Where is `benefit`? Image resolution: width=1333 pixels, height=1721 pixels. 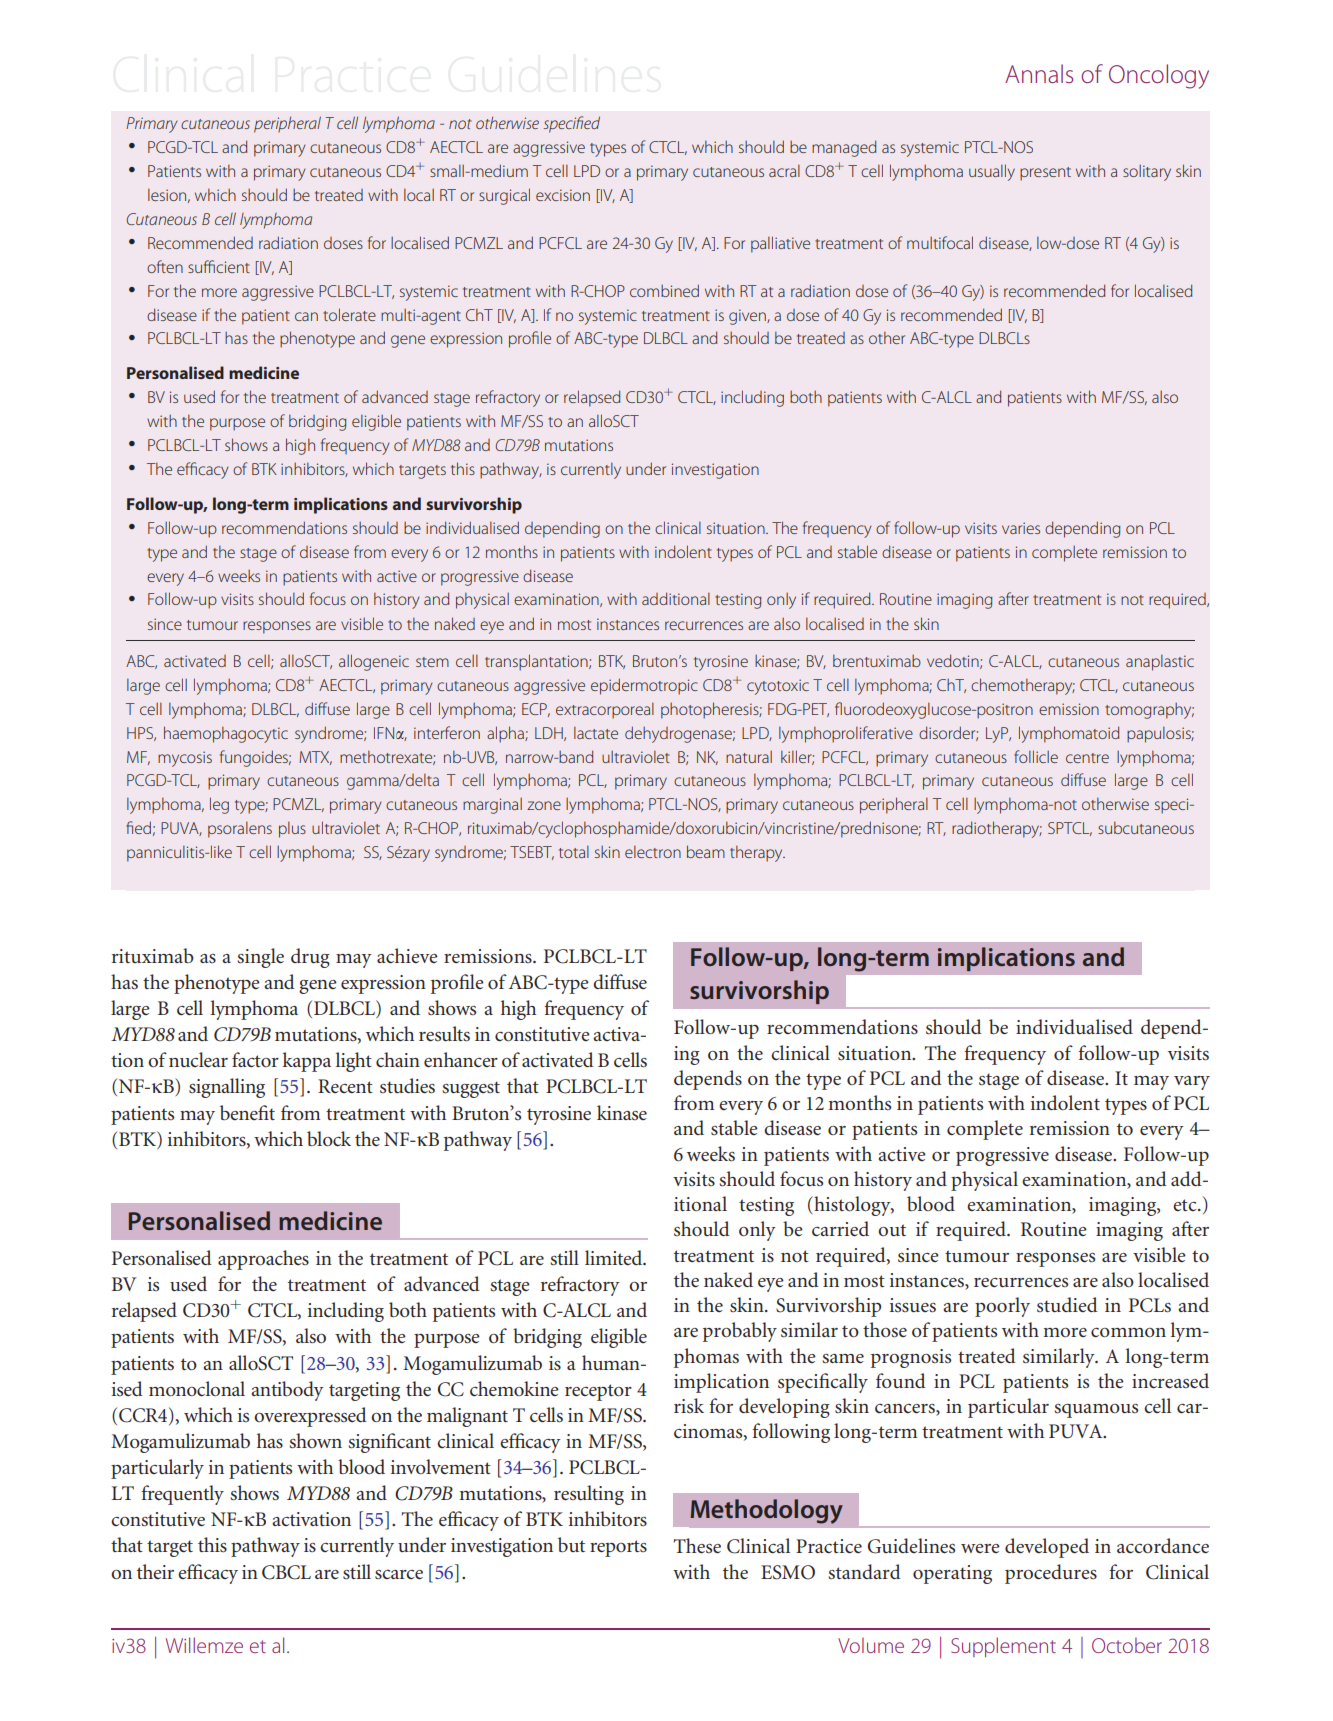
benefit is located at coordinates (247, 1112).
